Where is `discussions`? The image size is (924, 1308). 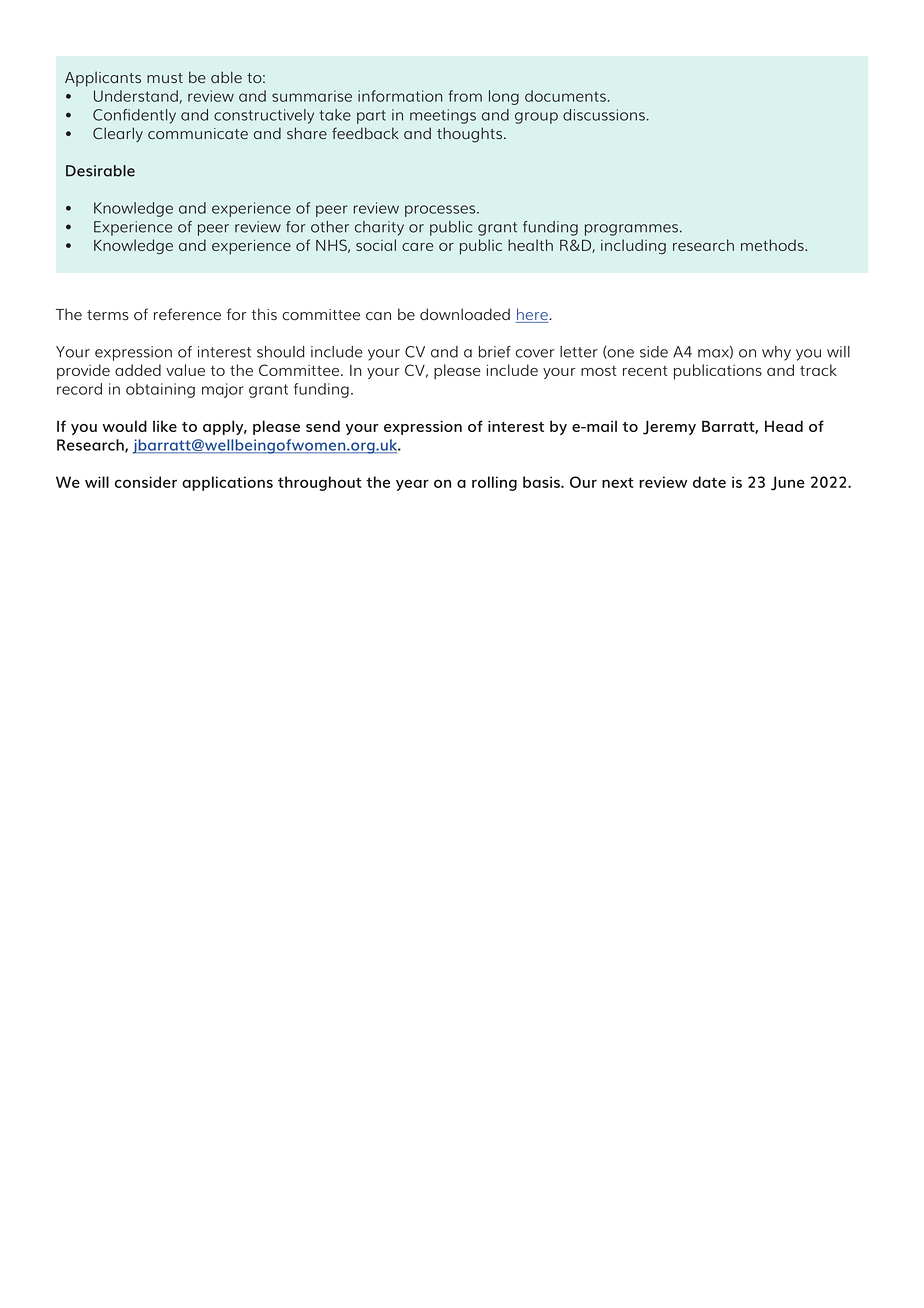 discussions is located at coordinates (604, 115).
